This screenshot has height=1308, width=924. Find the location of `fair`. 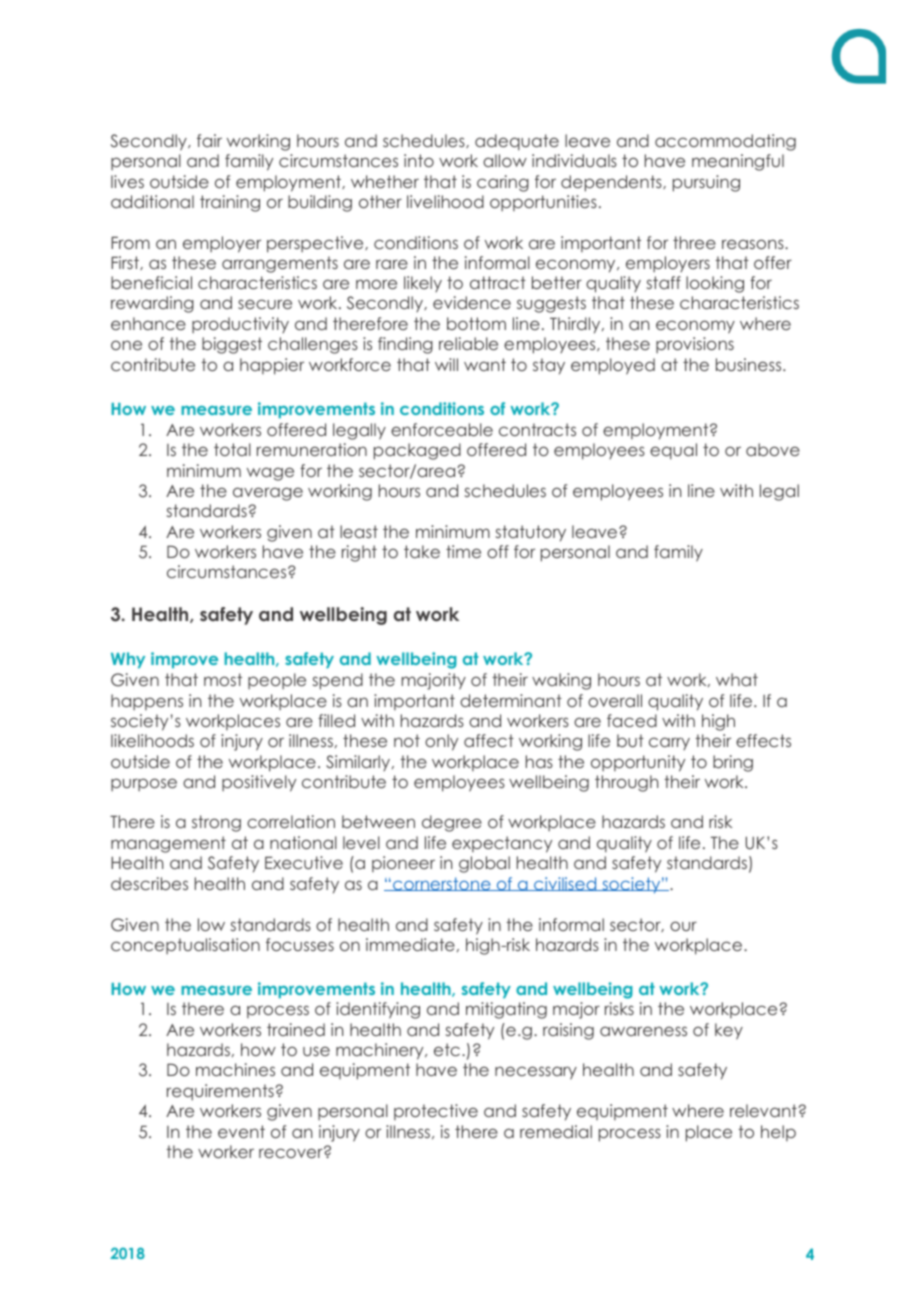

fair is located at coordinates (209, 140).
